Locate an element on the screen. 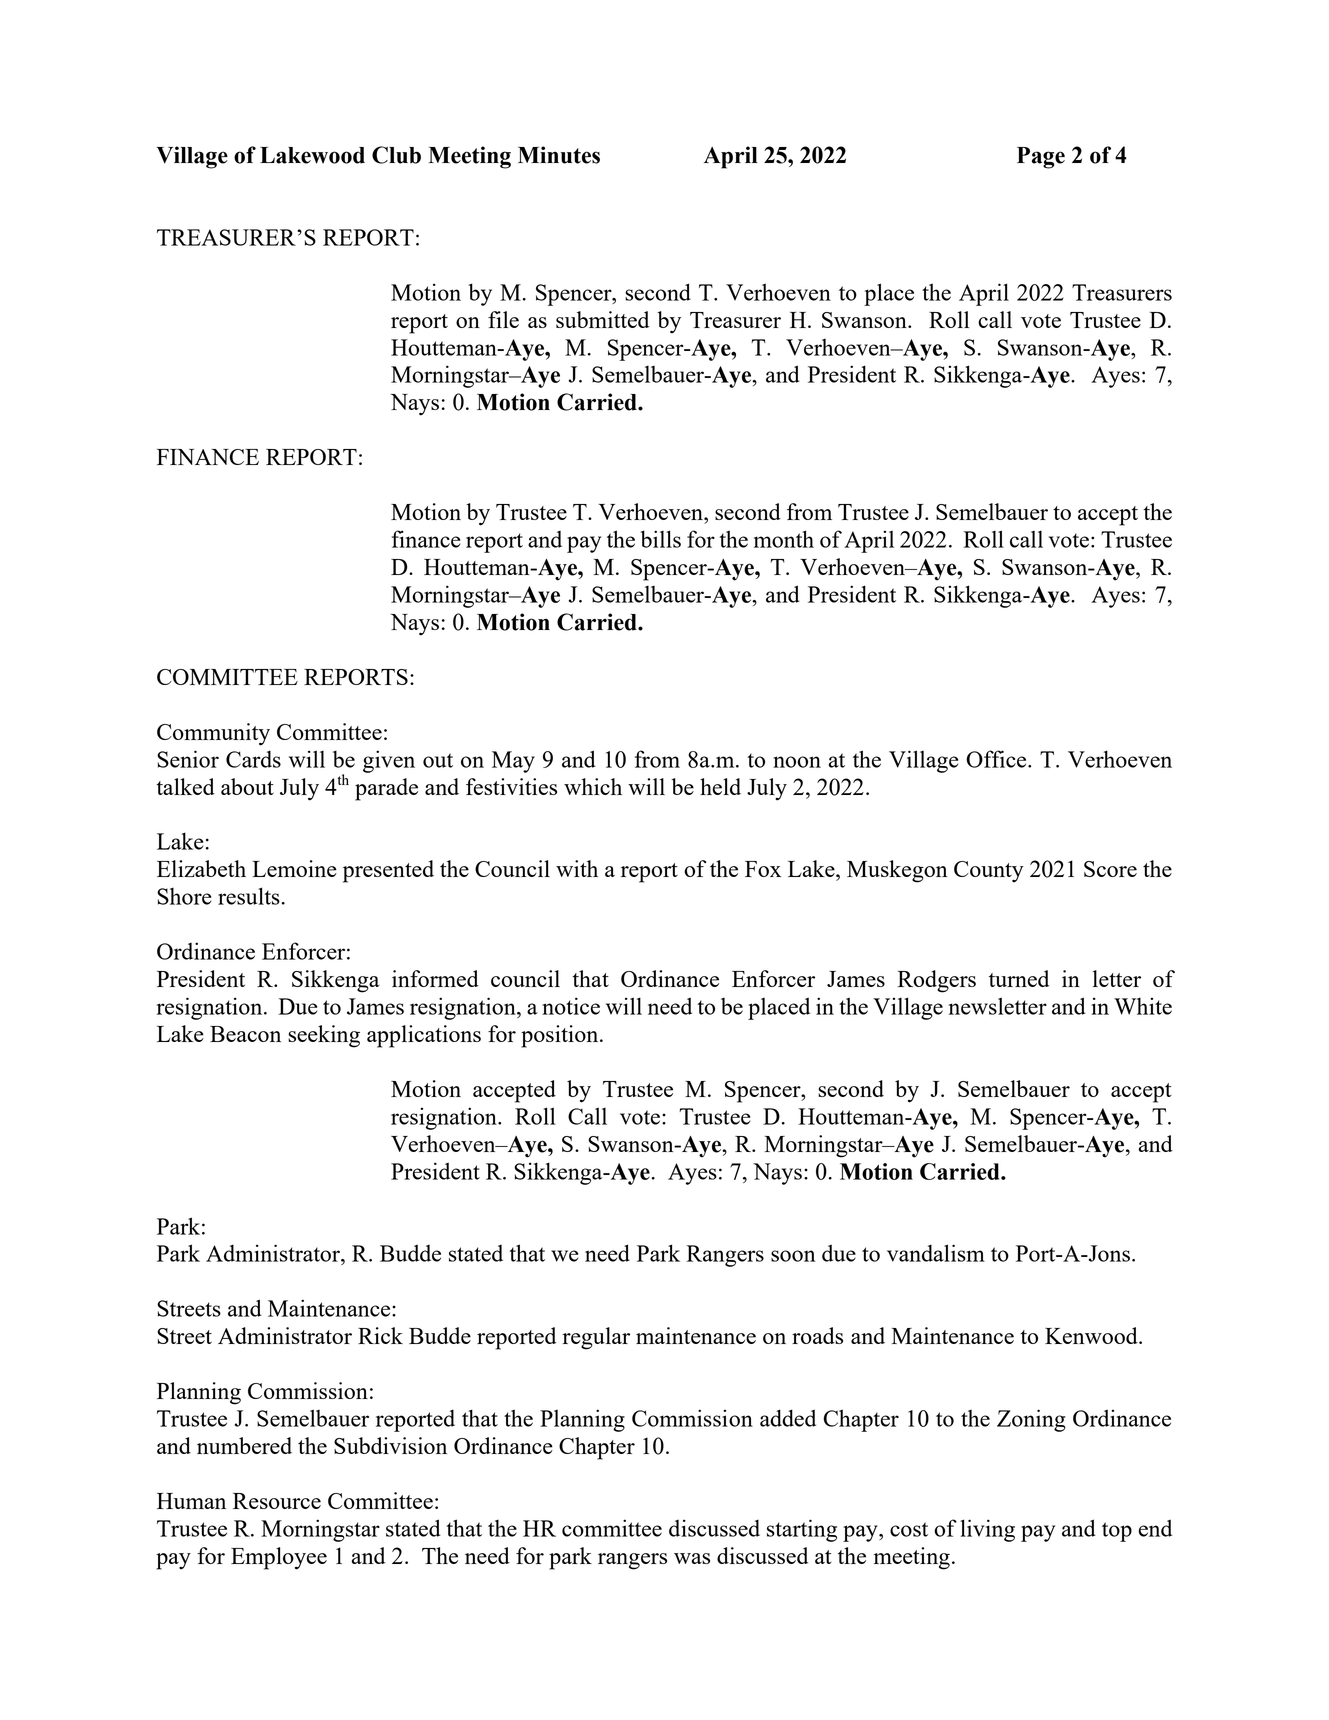  Page is located at coordinates (1041, 158).
